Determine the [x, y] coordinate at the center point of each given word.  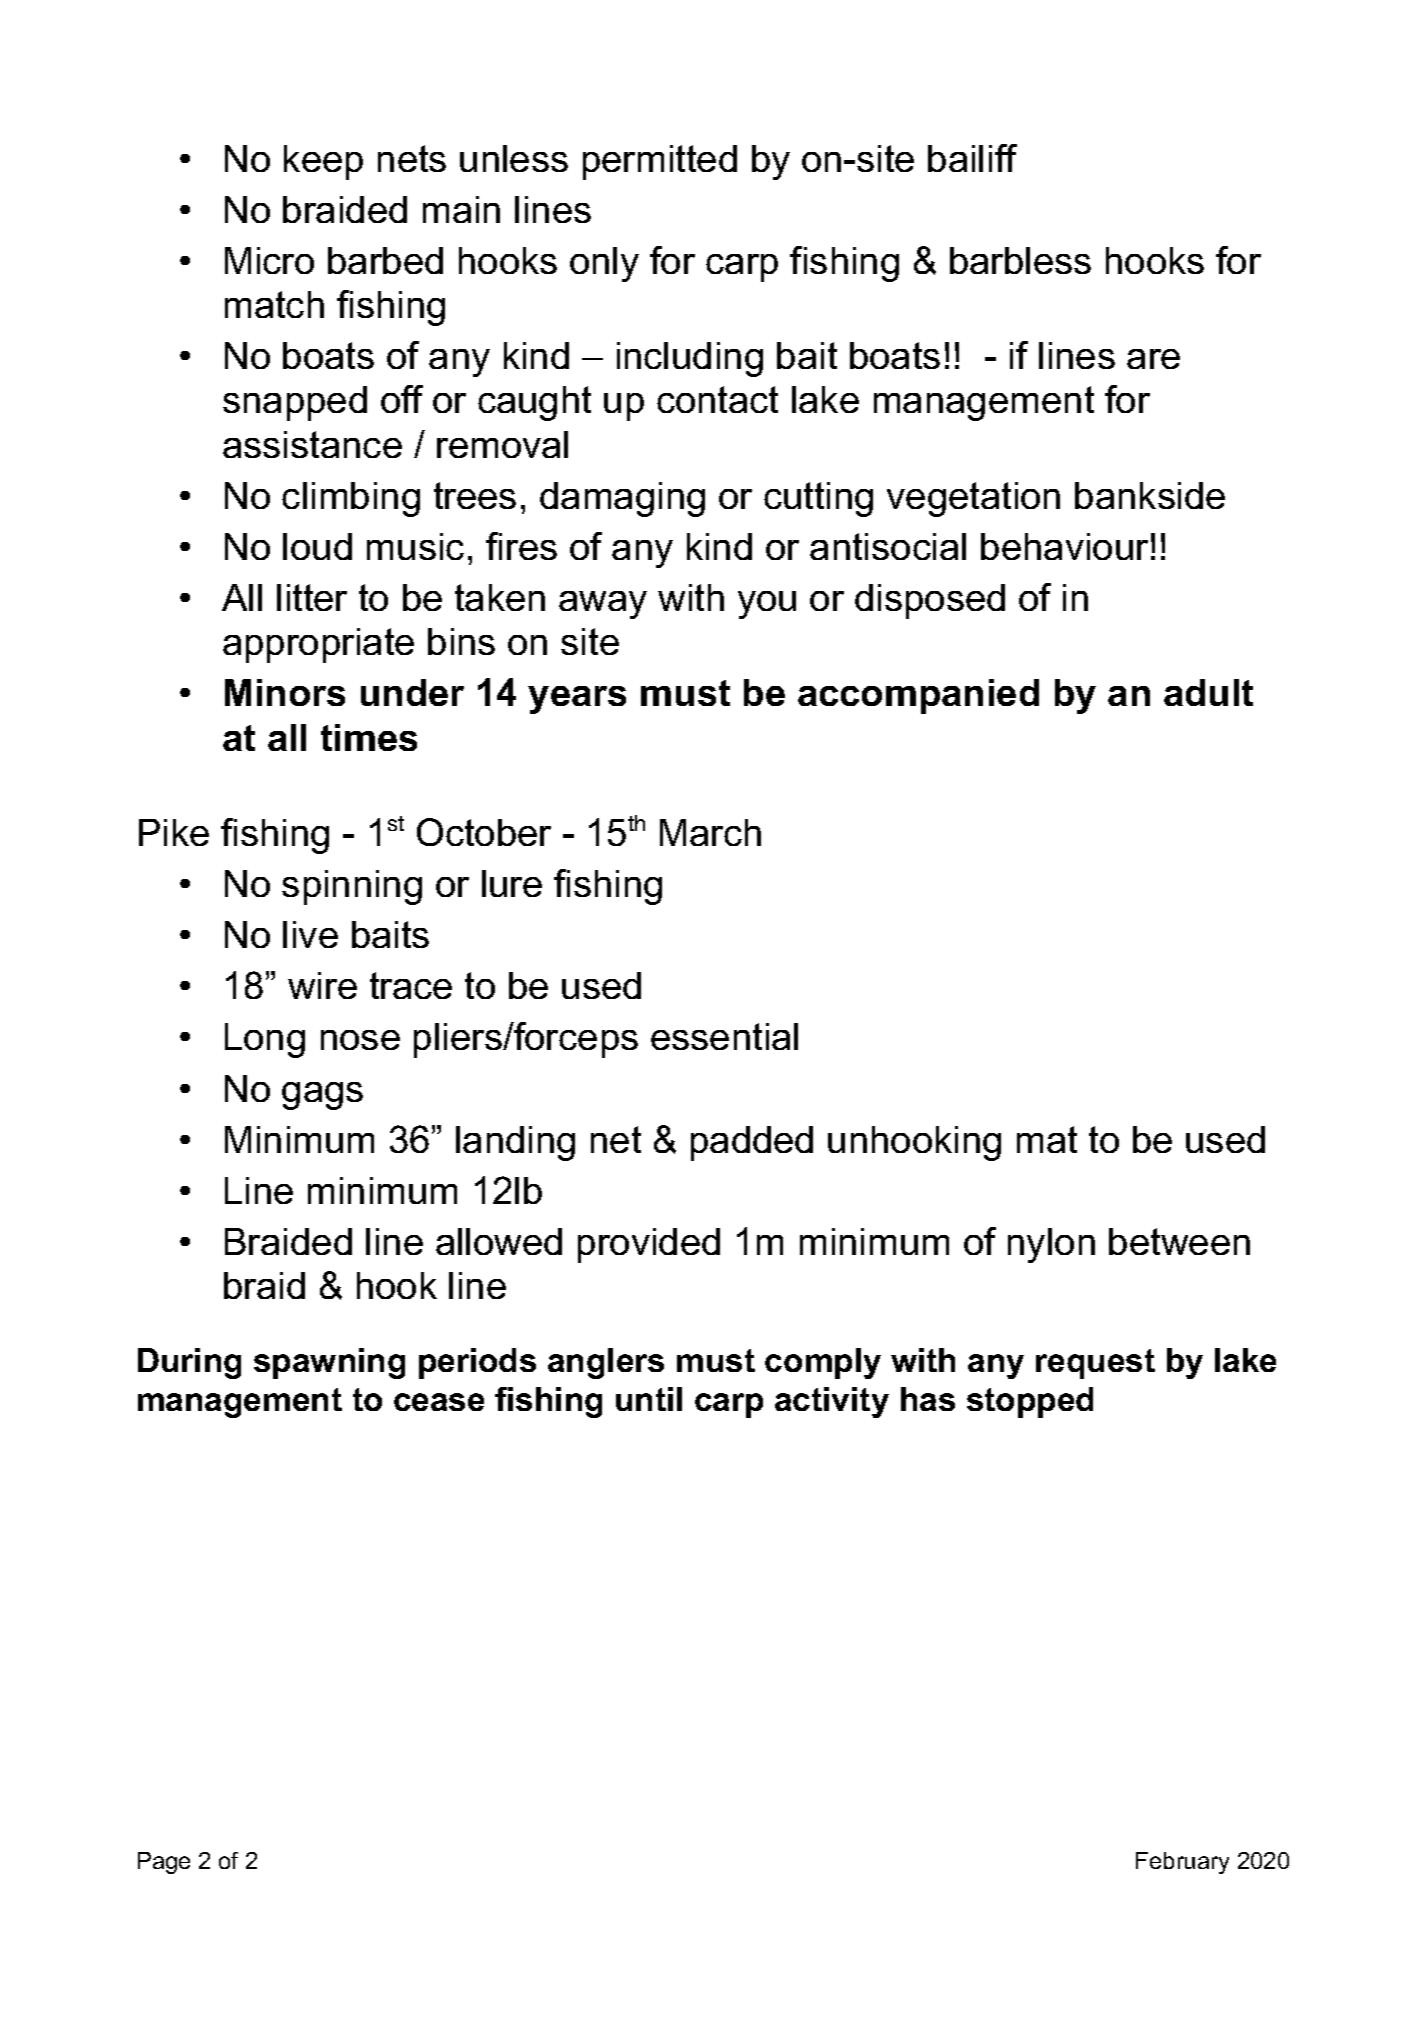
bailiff [972, 158]
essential [724, 1036]
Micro [269, 260]
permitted [660, 162]
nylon [1051, 1245]
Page [164, 1863]
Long [265, 1040]
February [1182, 1863]
